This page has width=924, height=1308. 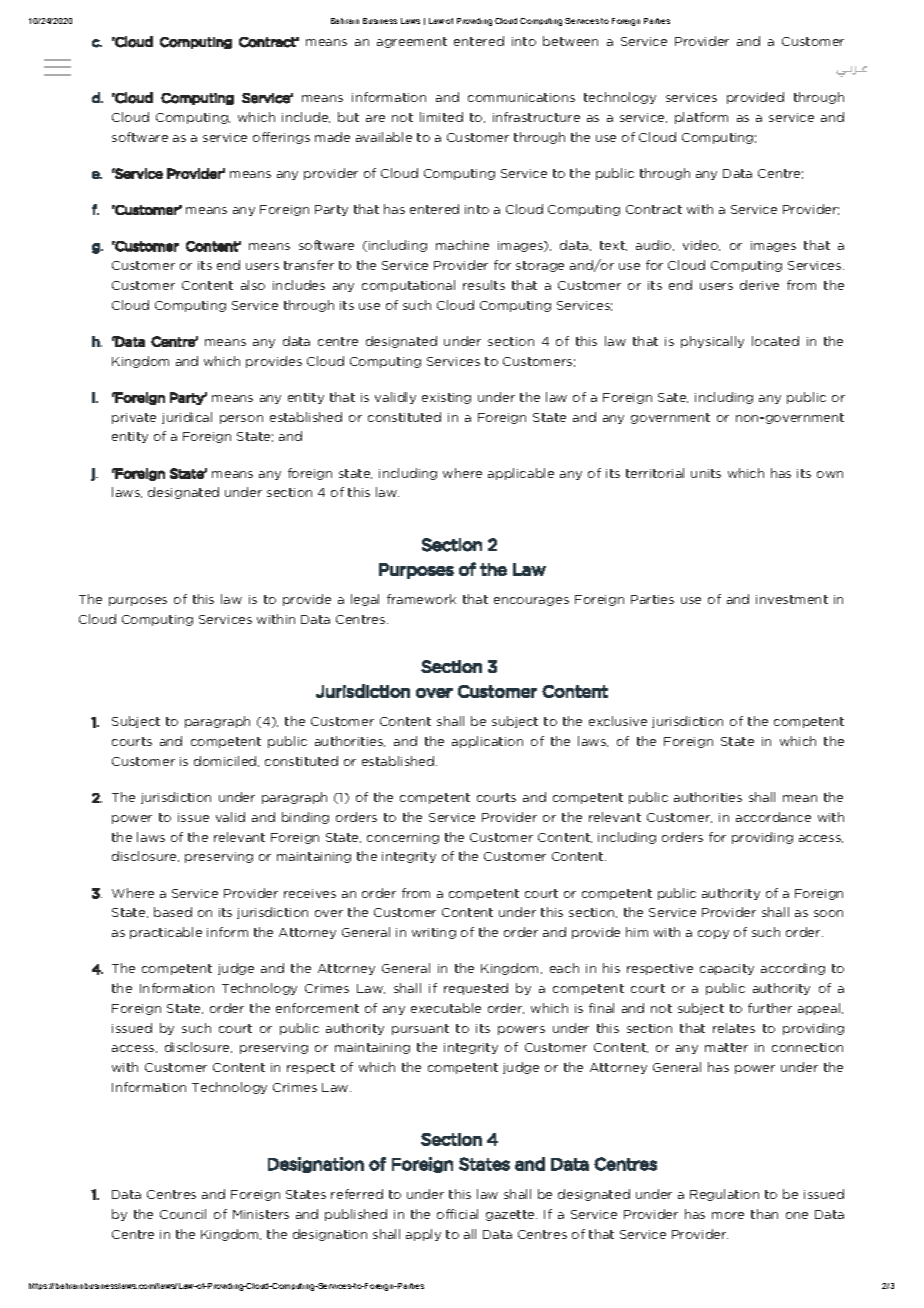 What do you see at coordinates (713, 934) in the page?
I see `copy` at bounding box center [713, 934].
